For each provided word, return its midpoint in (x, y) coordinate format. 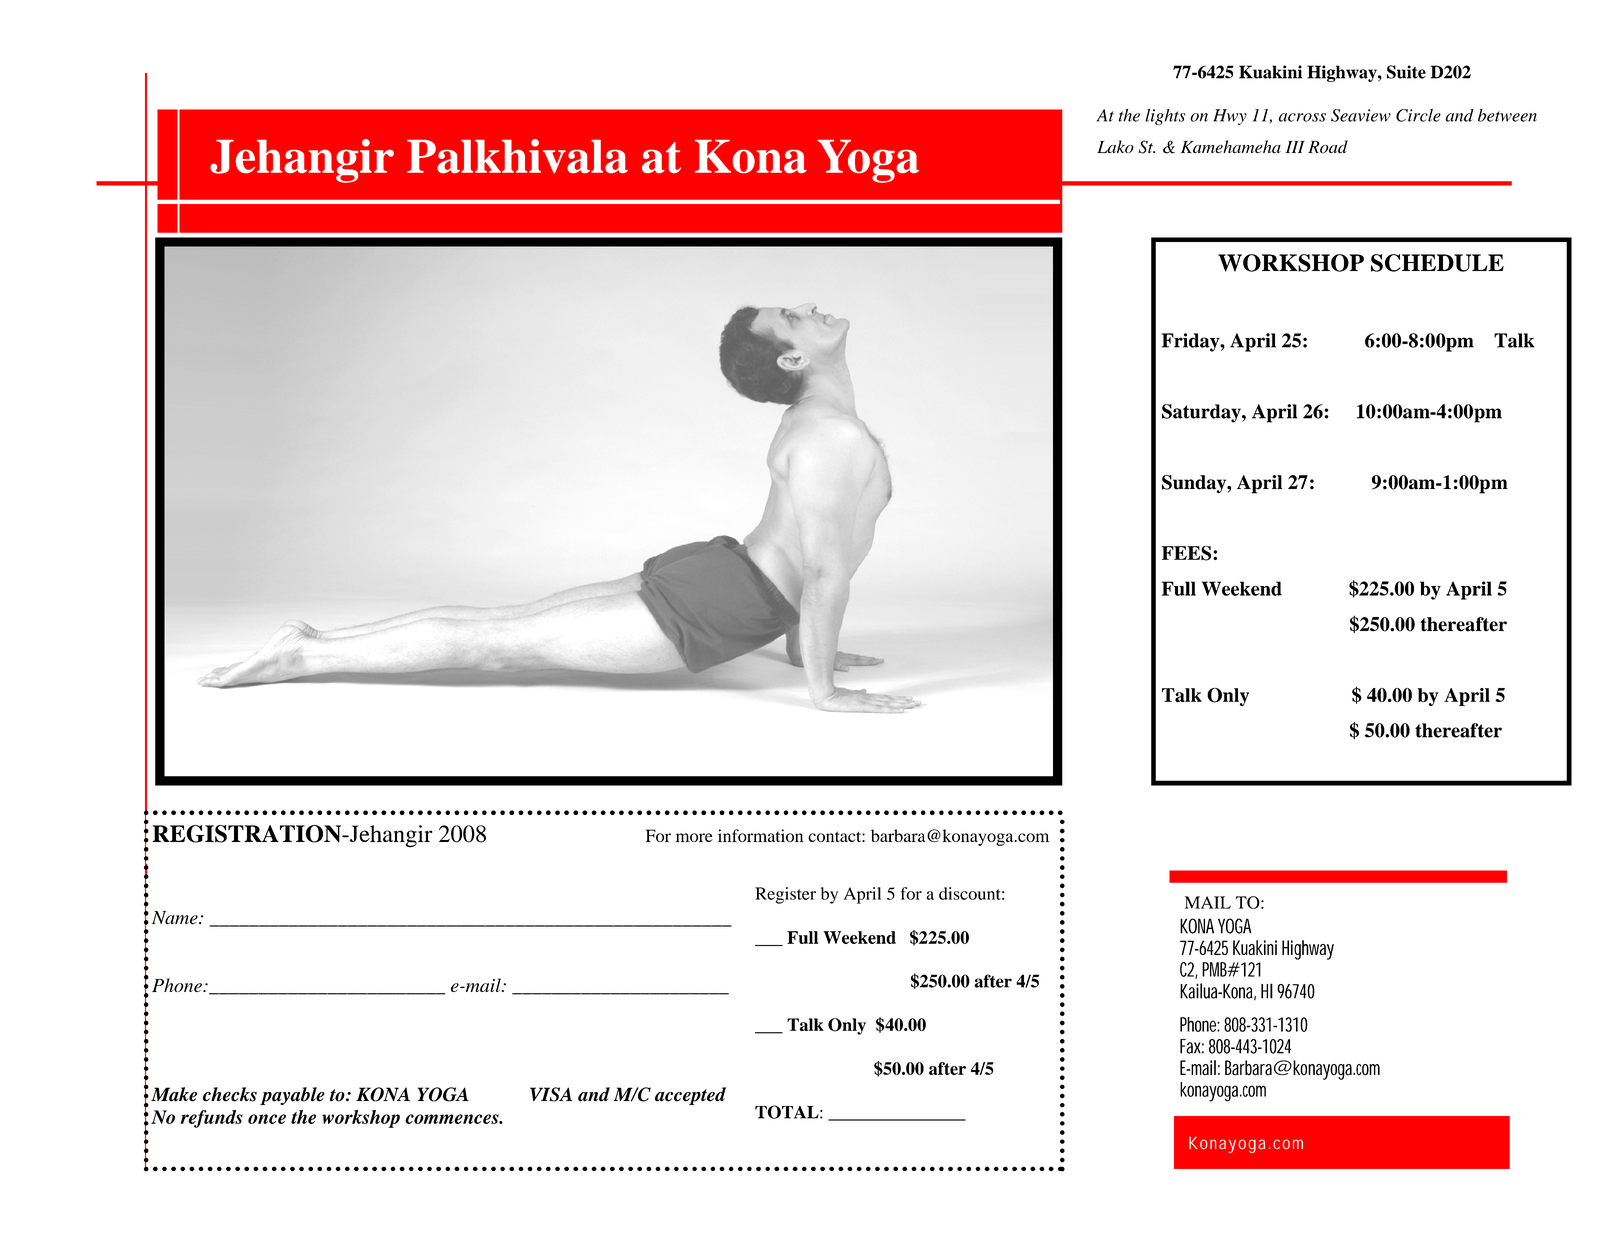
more (694, 837)
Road (1328, 147)
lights (1165, 117)
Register (785, 895)
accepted (690, 1096)
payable (292, 1096)
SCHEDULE (1437, 263)
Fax (1192, 1046)
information (760, 835)
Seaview (1361, 115)
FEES (1188, 553)
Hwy (1230, 117)
